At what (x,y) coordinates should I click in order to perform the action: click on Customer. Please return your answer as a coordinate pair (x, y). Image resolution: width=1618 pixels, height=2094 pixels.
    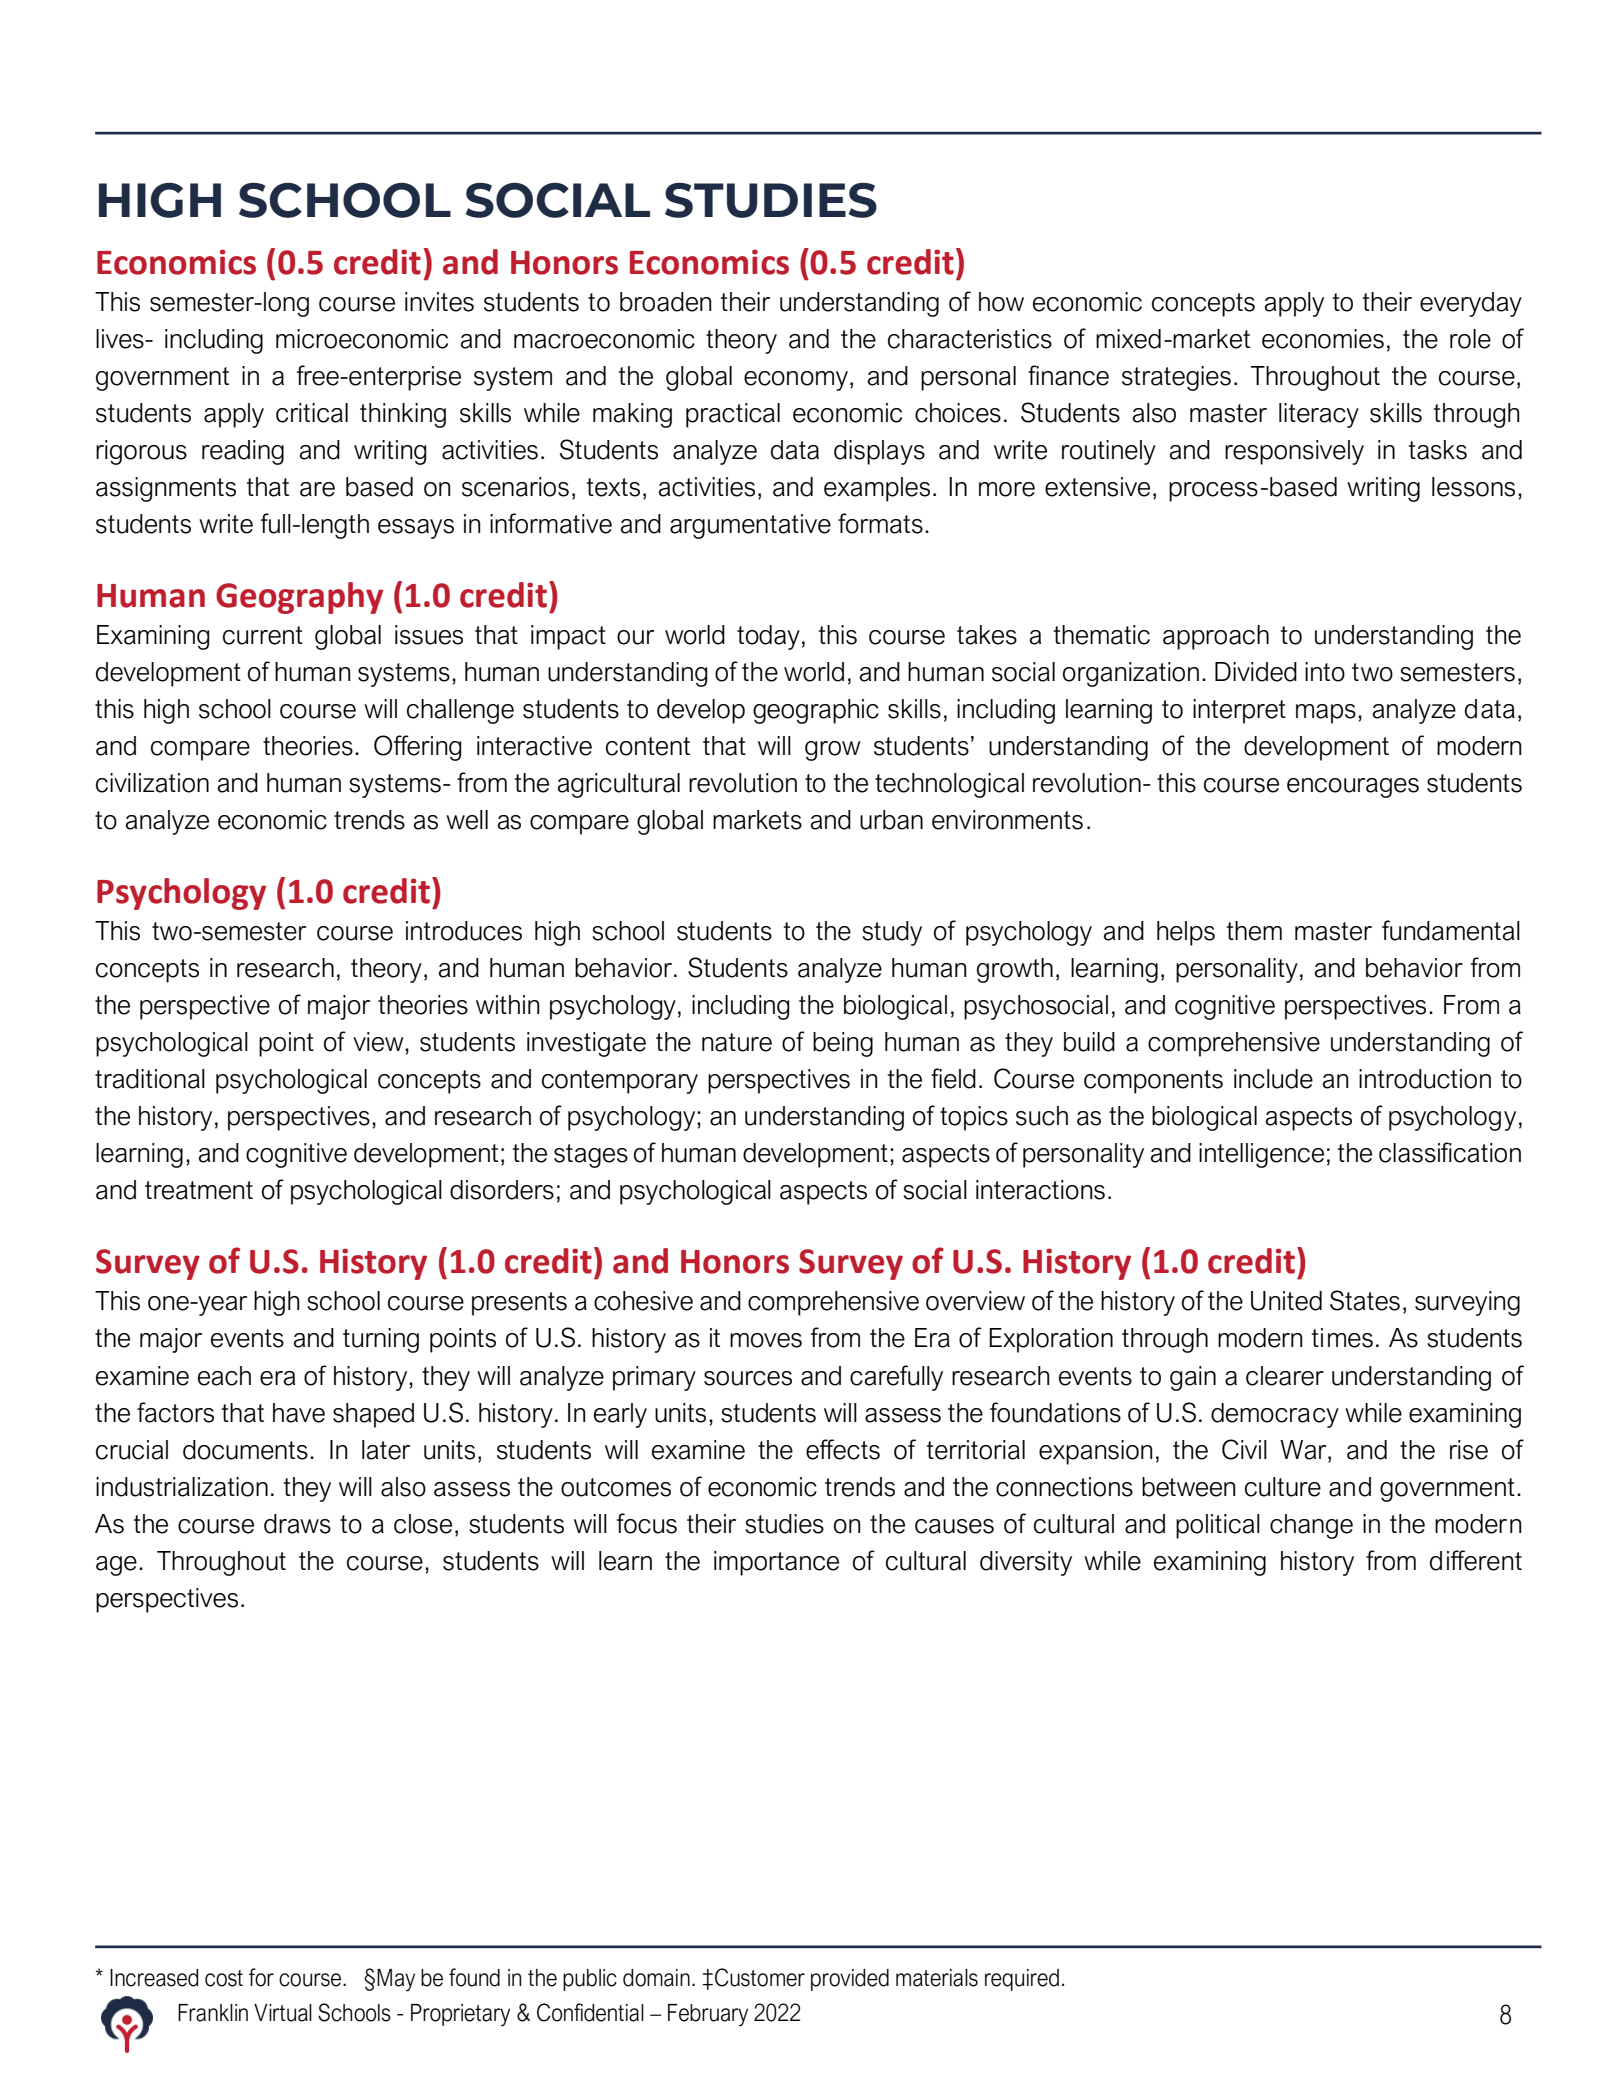
    Looking at the image, I should click on (760, 1977).
